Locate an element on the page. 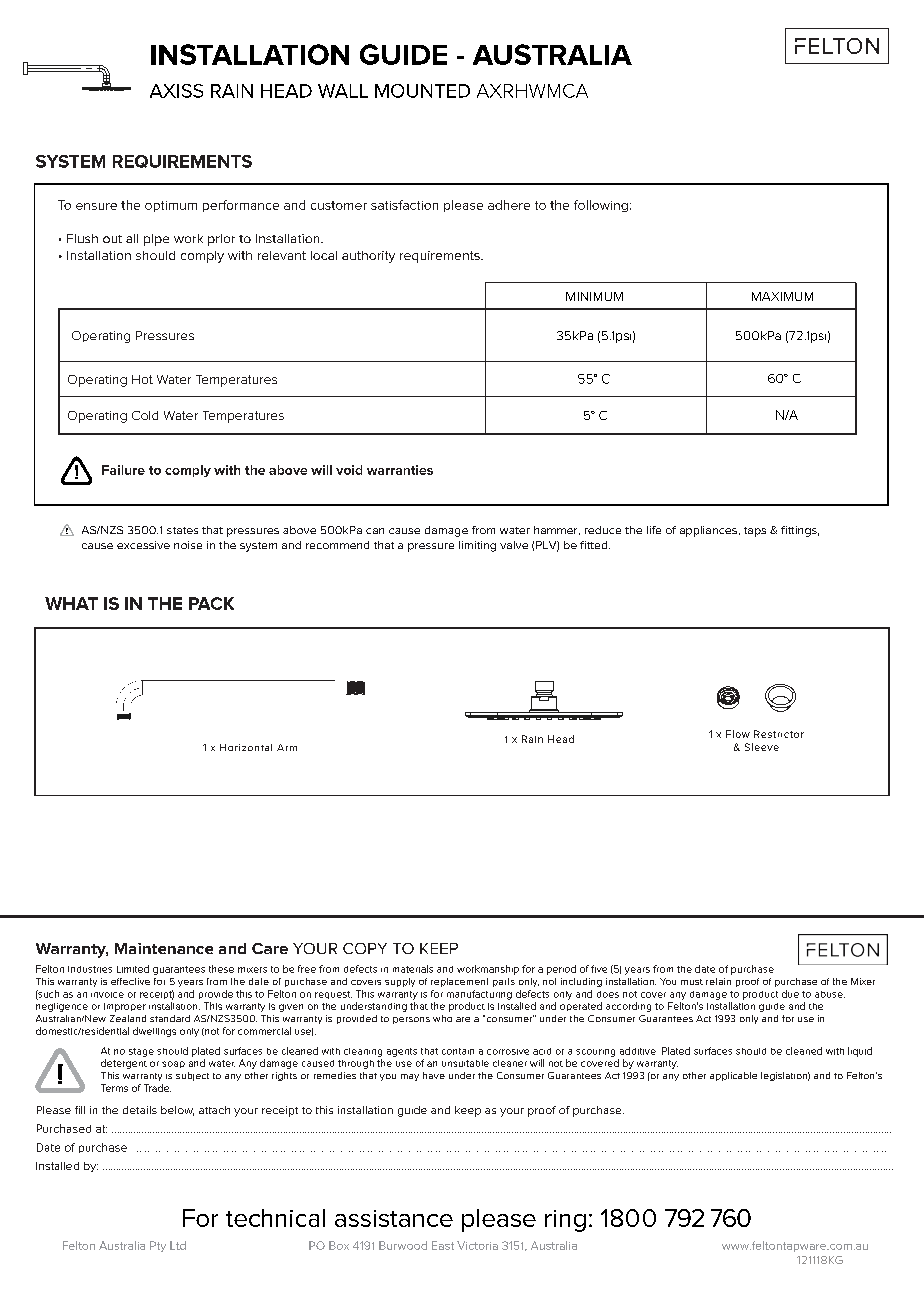 This page has height=1308, width=924. taps is located at coordinates (755, 532).
